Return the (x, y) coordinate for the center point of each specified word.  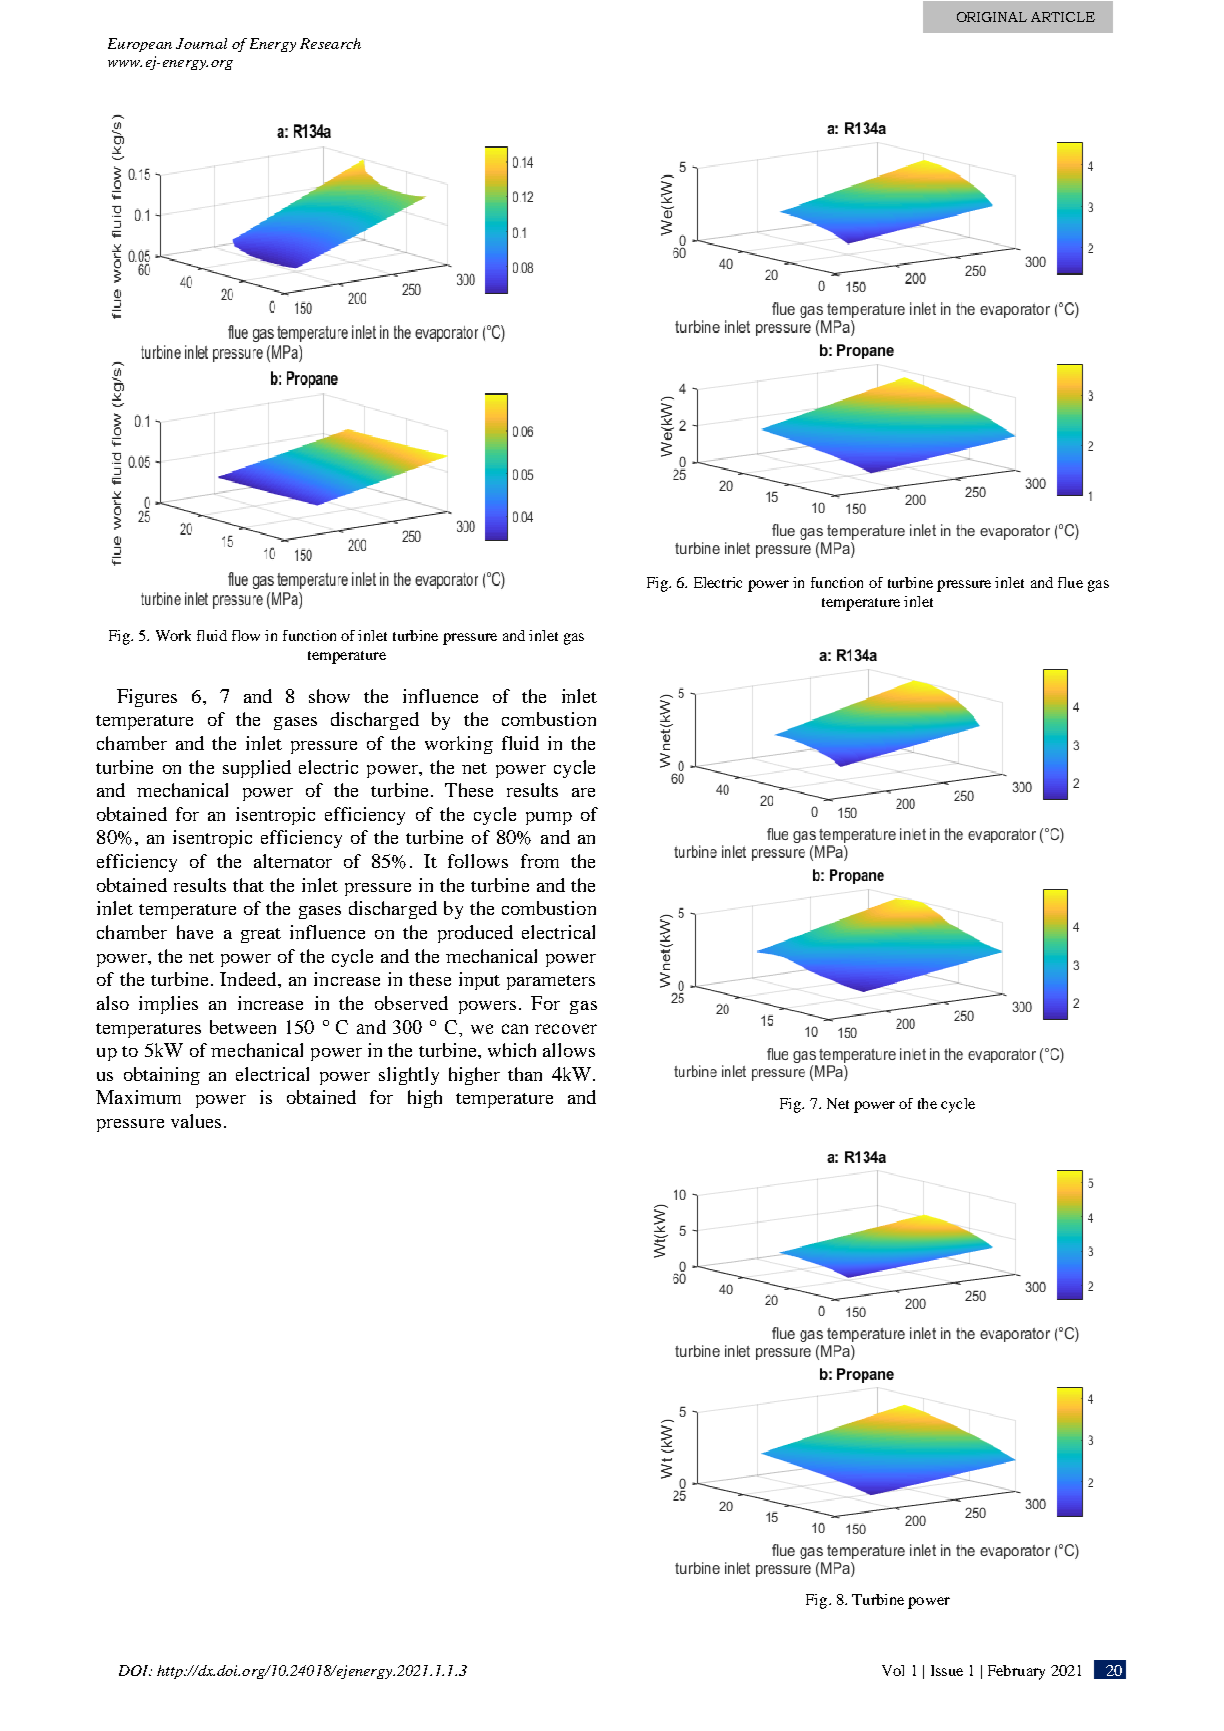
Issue (947, 1670)
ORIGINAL (992, 17)
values (196, 1121)
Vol (893, 1670)
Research (330, 43)
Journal (201, 43)
